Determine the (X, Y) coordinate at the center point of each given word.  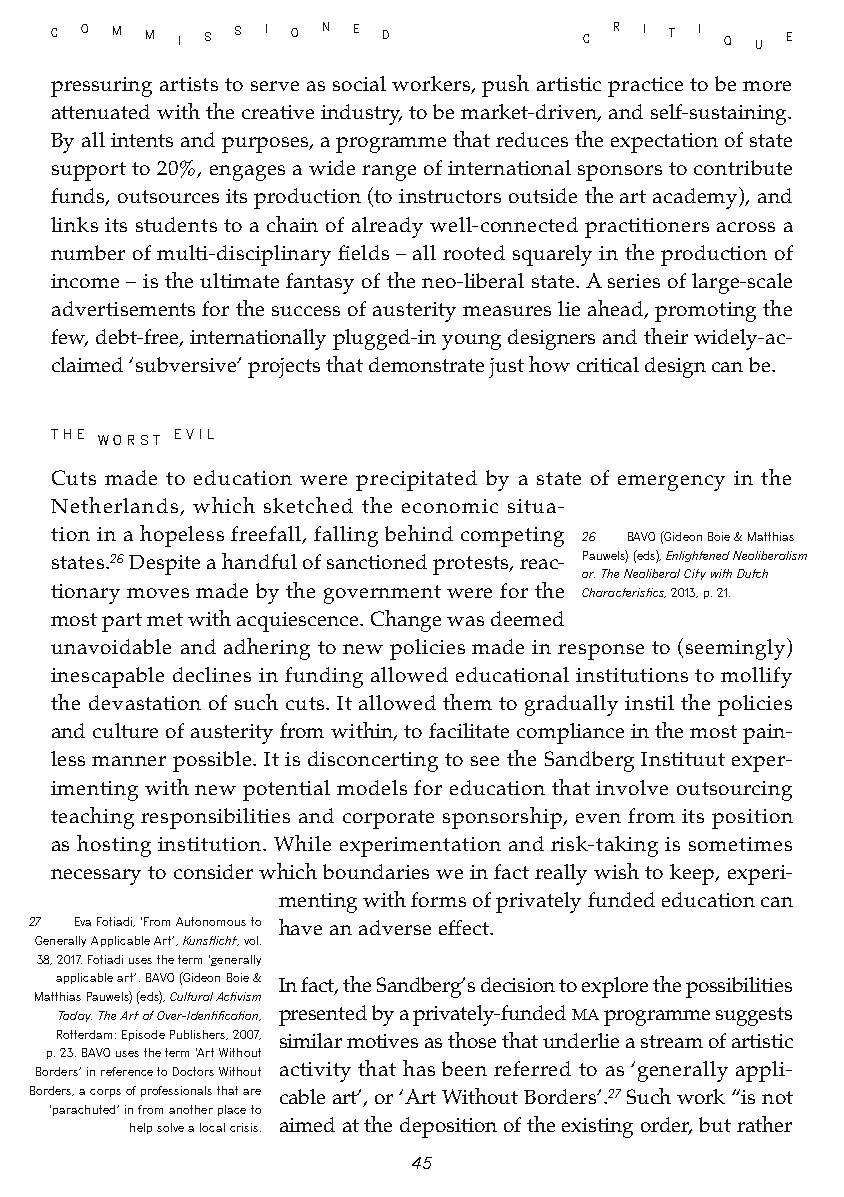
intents (142, 140)
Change (406, 621)
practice (645, 87)
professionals (176, 1091)
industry (361, 114)
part (122, 622)
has (419, 1068)
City (695, 574)
